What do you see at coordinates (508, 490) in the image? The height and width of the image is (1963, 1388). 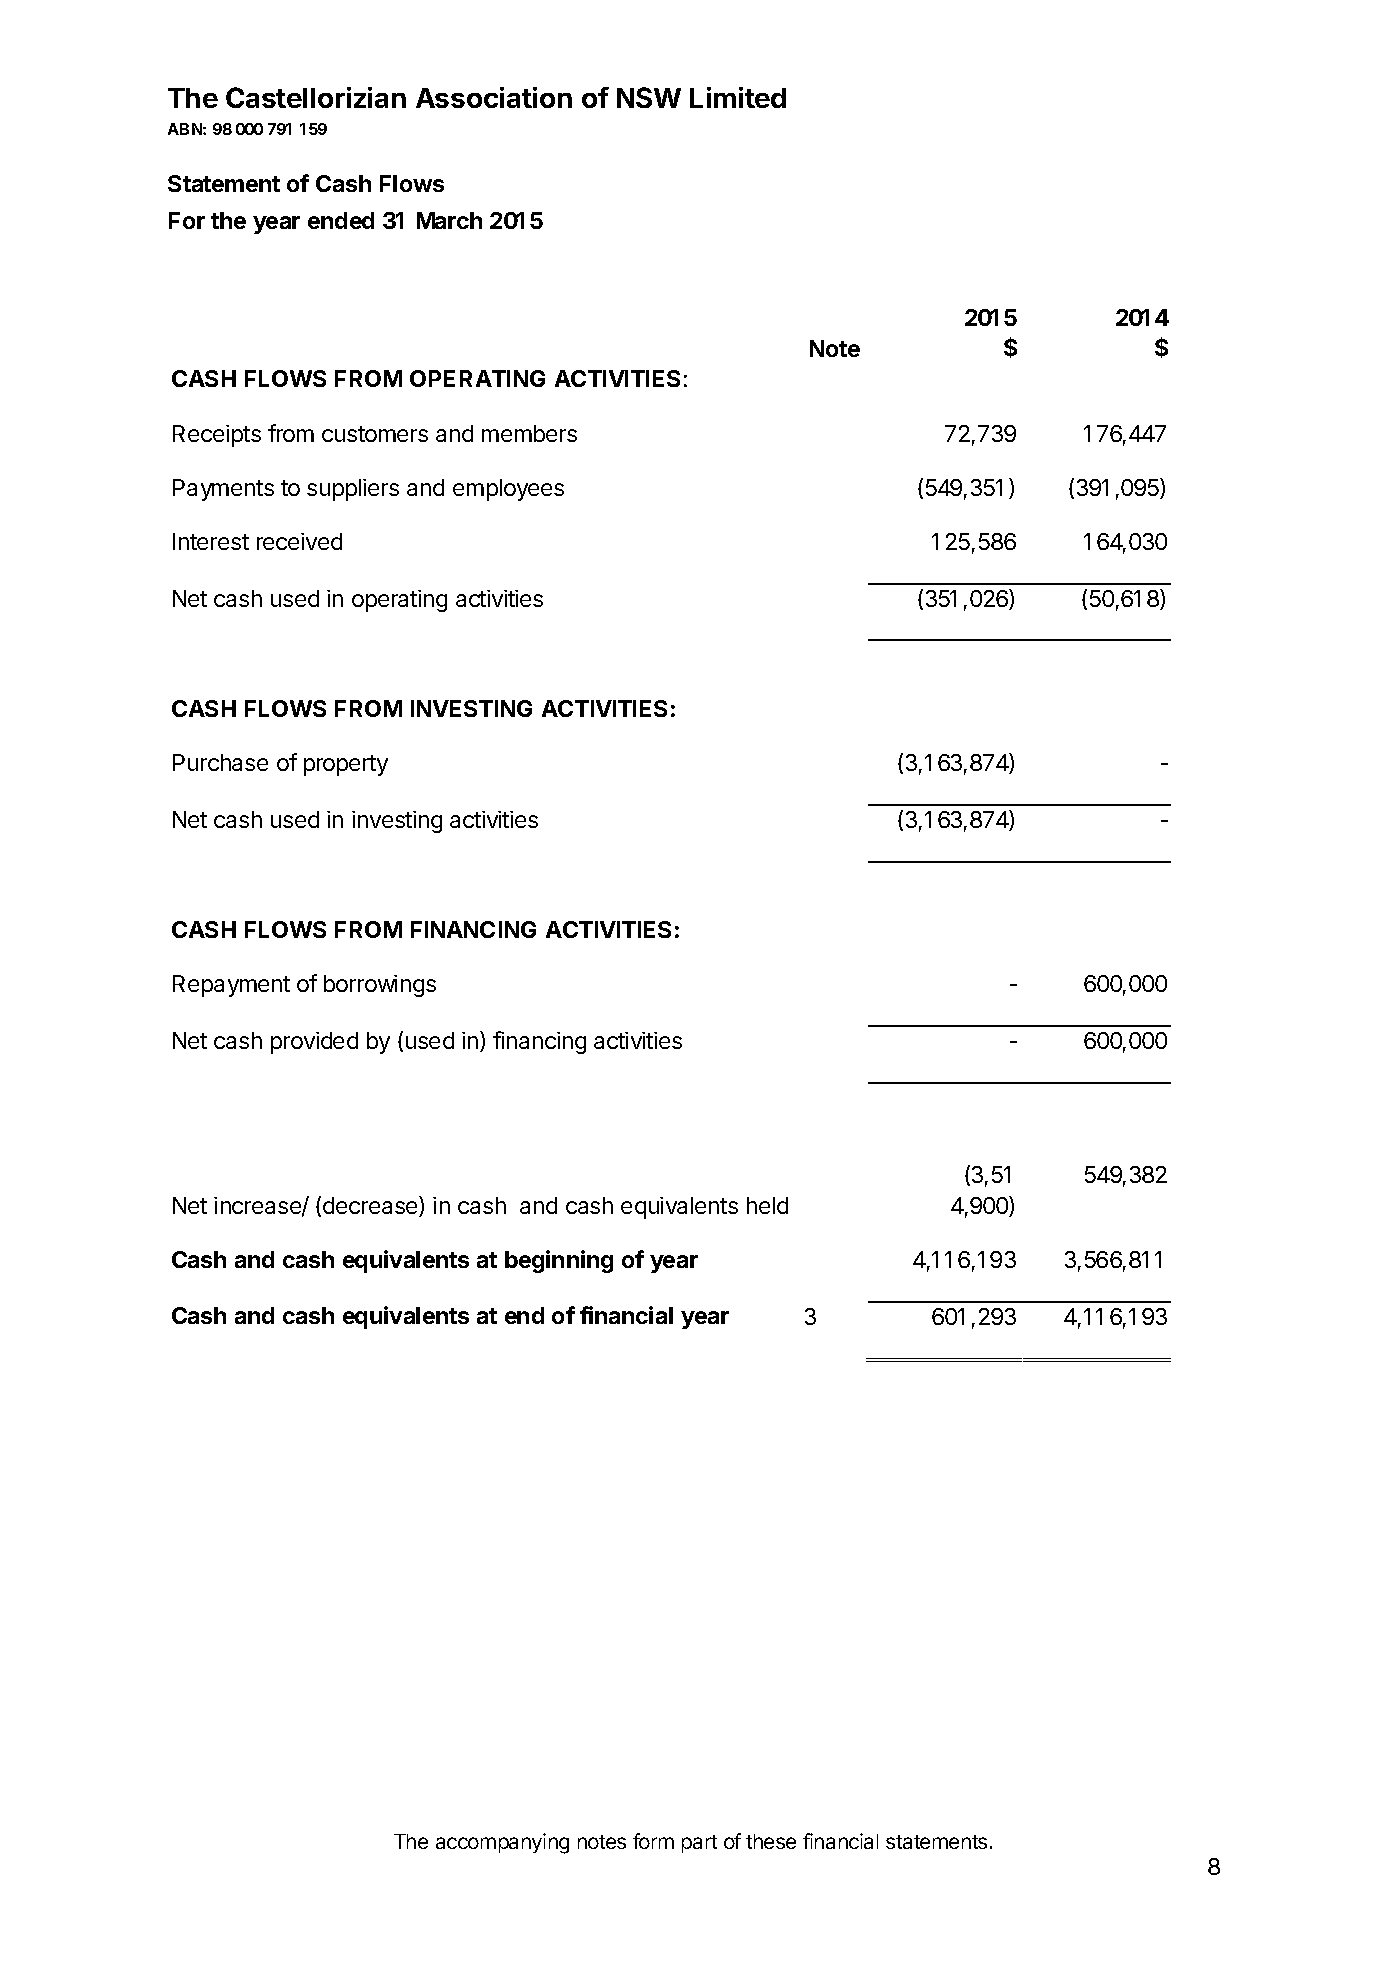 I see `employees` at bounding box center [508, 490].
